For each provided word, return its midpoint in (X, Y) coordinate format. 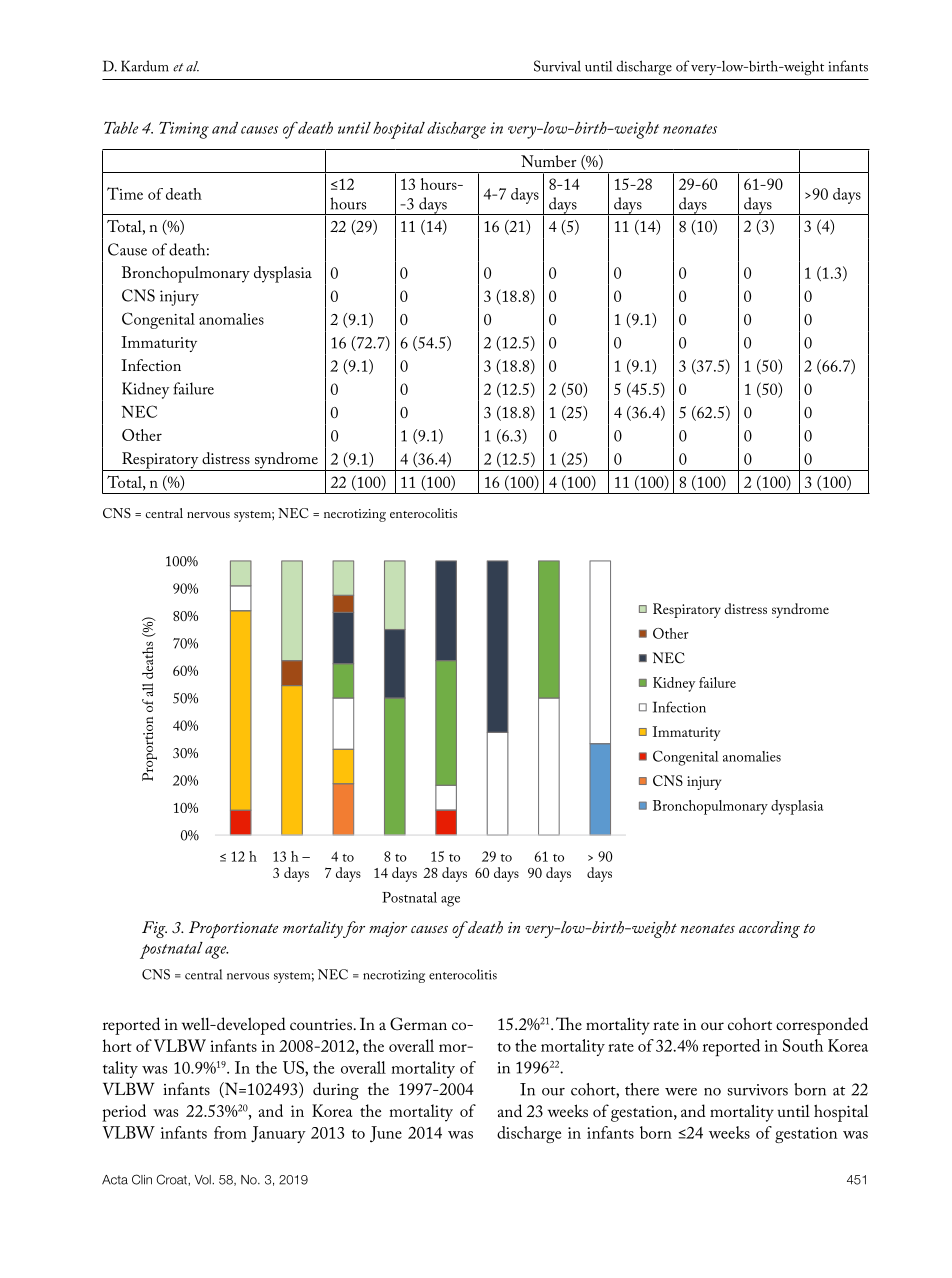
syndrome (286, 461)
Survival (557, 66)
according (769, 929)
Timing (184, 130)
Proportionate (233, 929)
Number (549, 161)
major (388, 929)
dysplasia (283, 274)
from (230, 1132)
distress (226, 458)
